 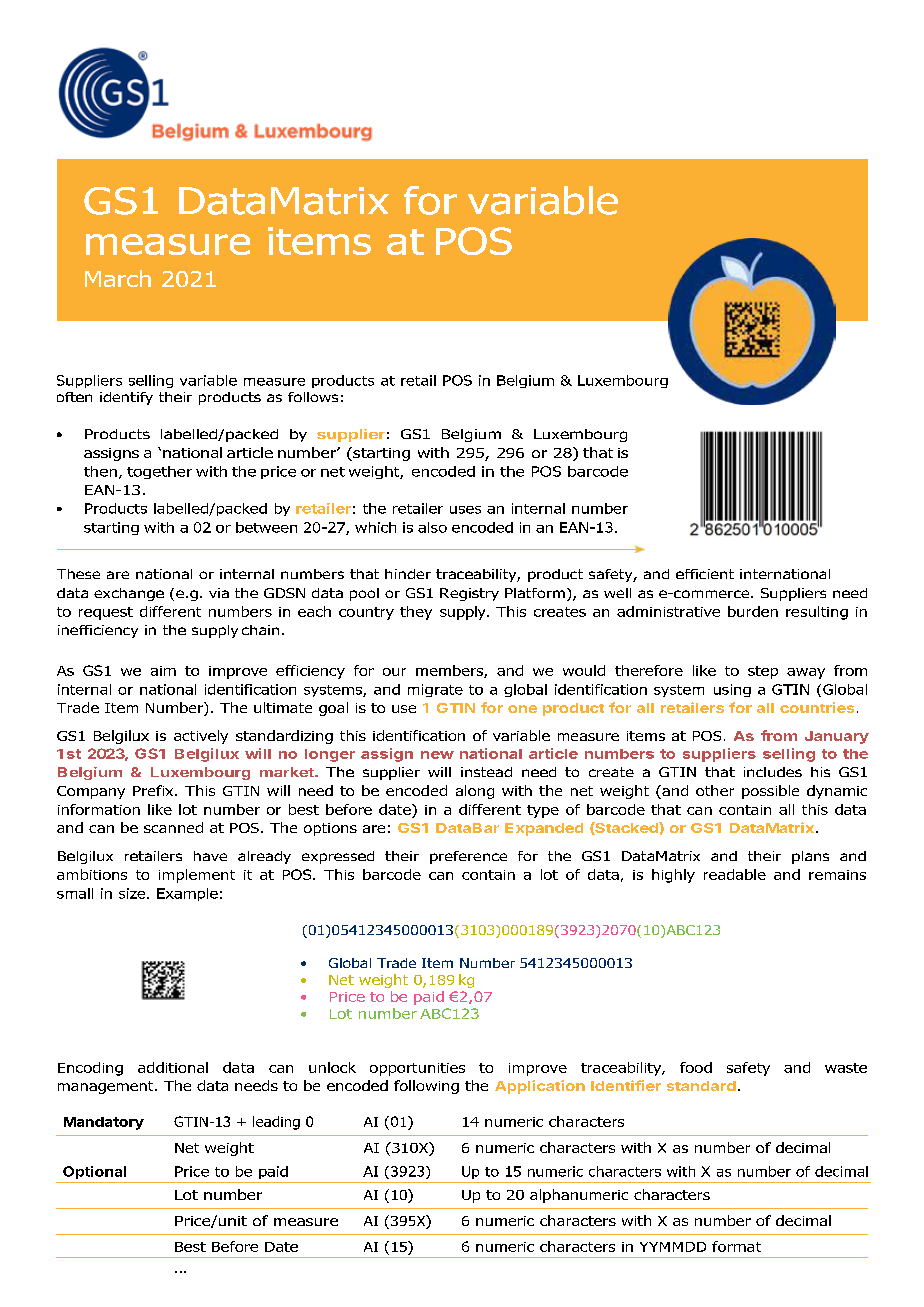 What do you see at coordinates (426, 1087) in the image?
I see `following` at bounding box center [426, 1087].
